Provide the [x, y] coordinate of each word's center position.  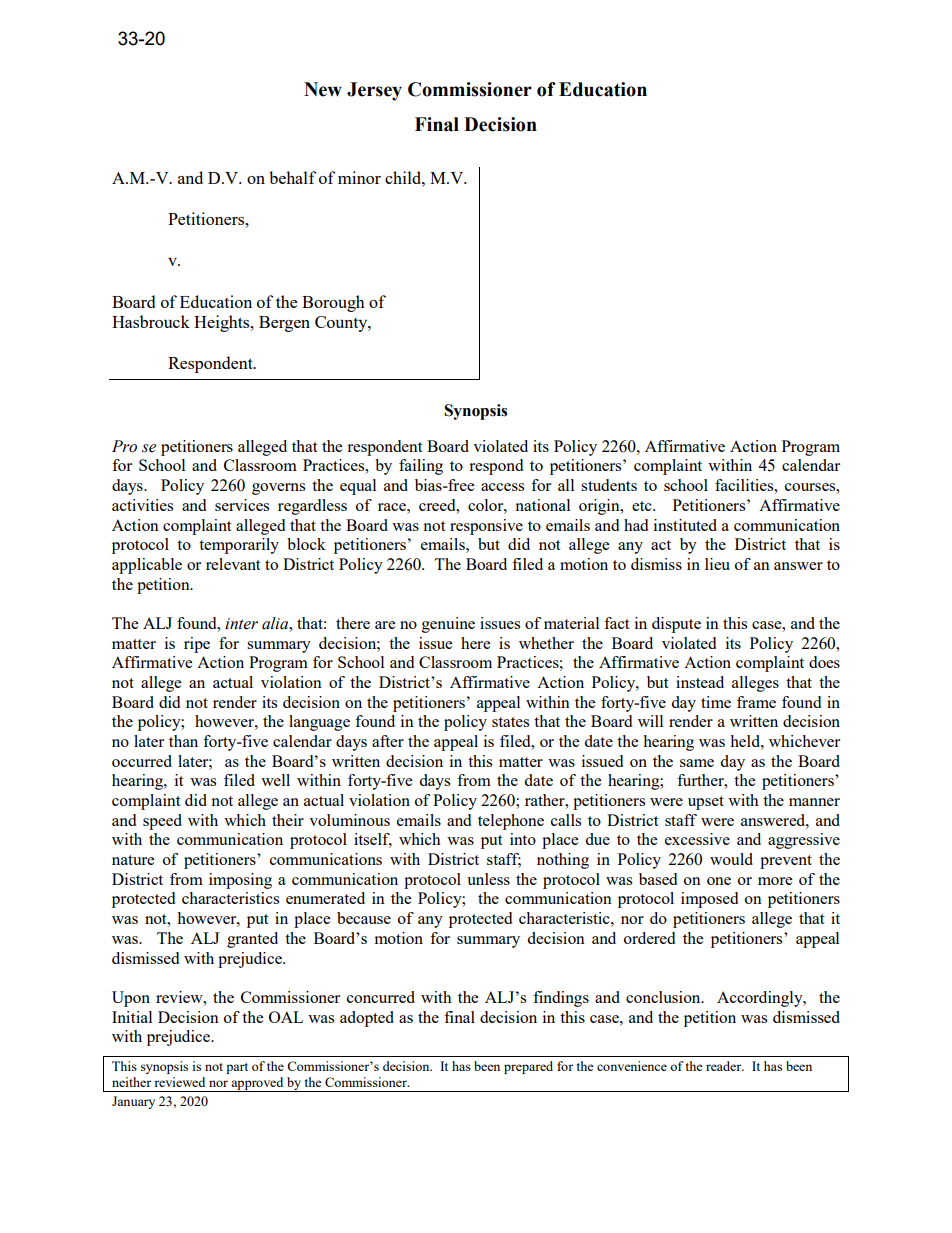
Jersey [374, 91]
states [510, 722]
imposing [240, 881]
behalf [292, 177]
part [237, 1068]
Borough [333, 303]
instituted [685, 525]
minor [359, 177]
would [731, 859]
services [242, 505]
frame [756, 702]
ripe [197, 645]
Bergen [284, 324]
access [502, 487]
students [609, 485]
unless [488, 879]
